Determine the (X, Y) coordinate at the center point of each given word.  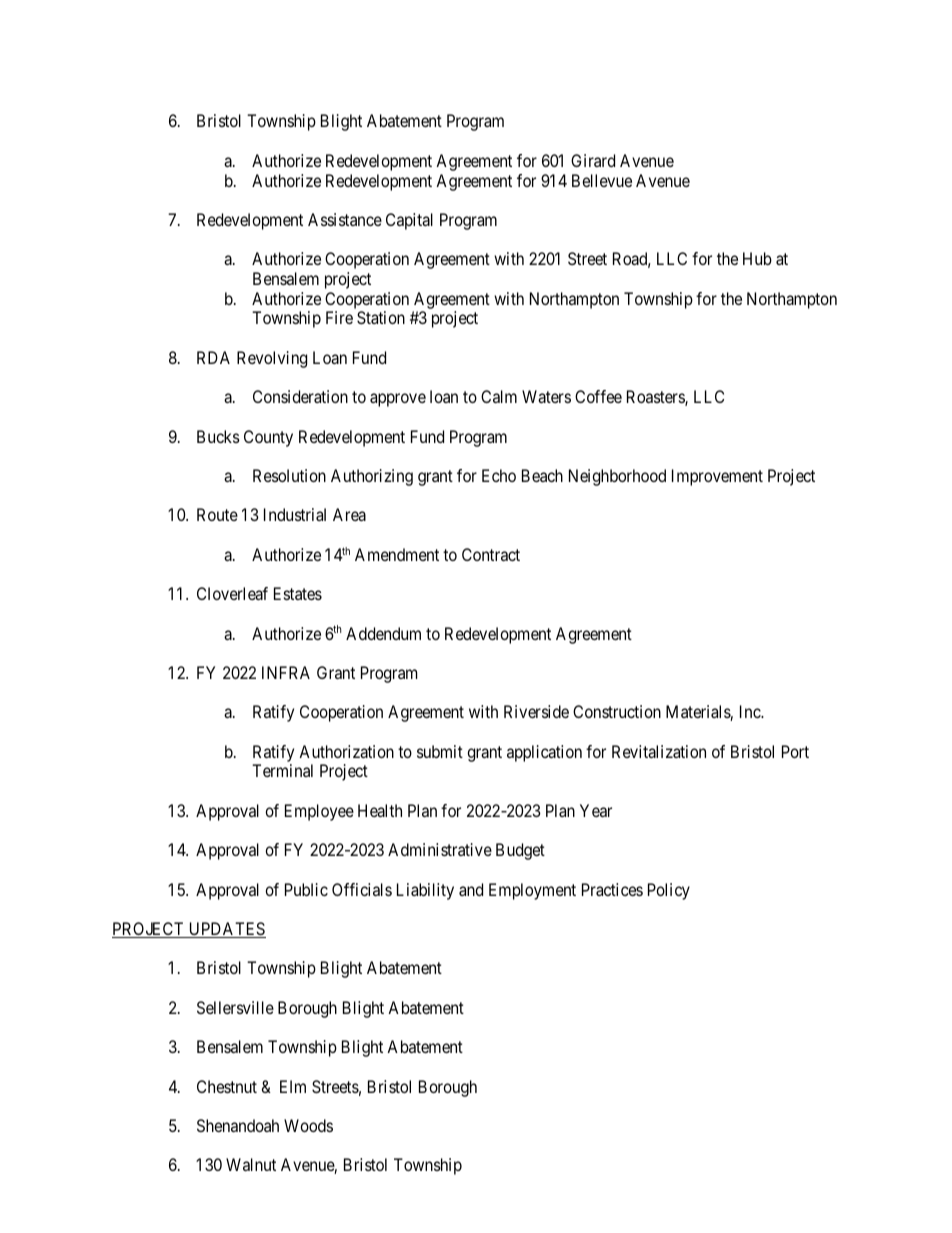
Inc (751, 711)
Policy (669, 891)
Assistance (345, 219)
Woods (308, 1125)
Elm (293, 1086)
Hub (757, 258)
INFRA (286, 672)
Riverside (536, 711)
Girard (593, 160)
